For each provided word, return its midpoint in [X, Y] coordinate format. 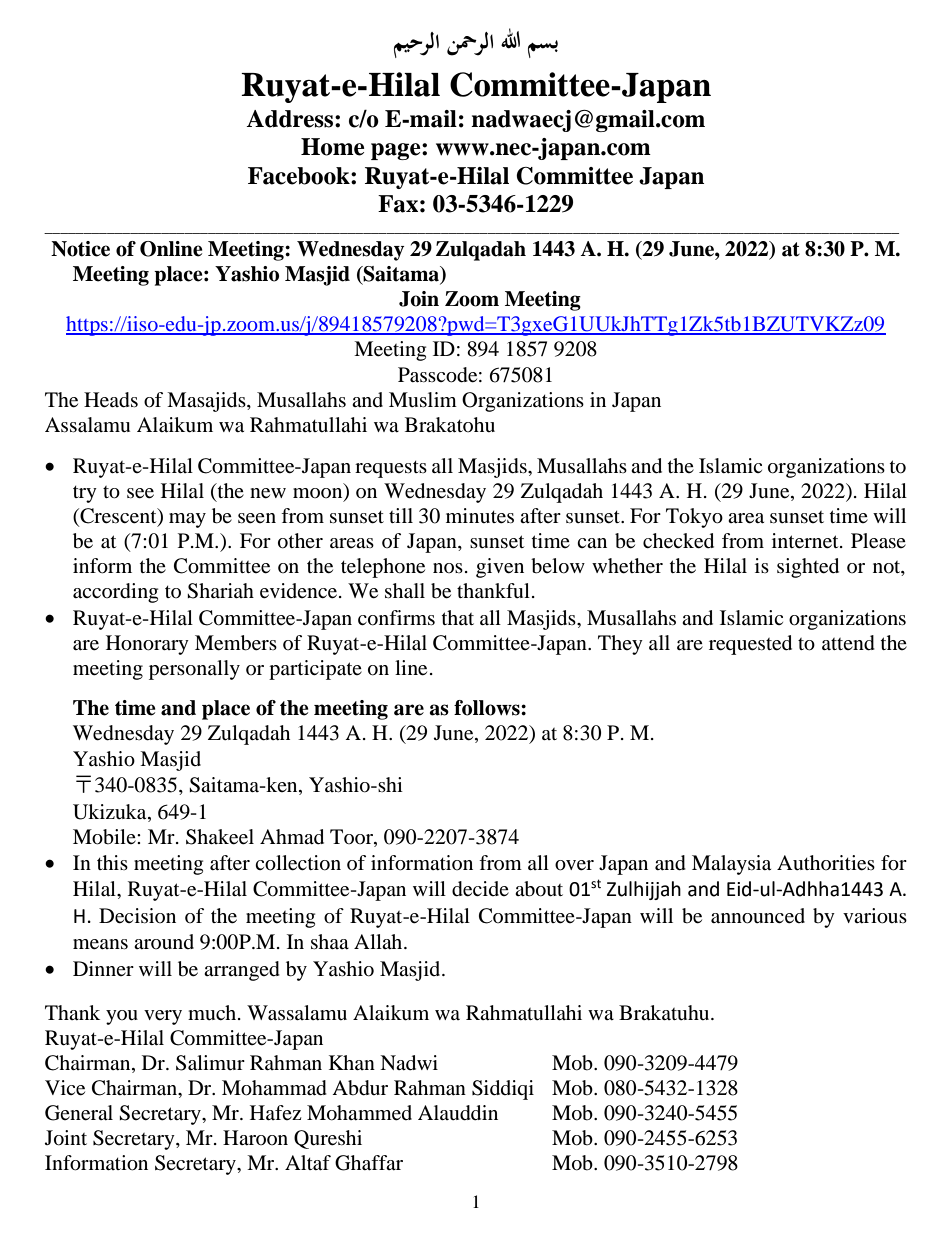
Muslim [423, 399]
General [79, 1113]
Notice [80, 249]
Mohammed [359, 1113]
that [458, 617]
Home [333, 147]
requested [750, 645]
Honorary [147, 645]
